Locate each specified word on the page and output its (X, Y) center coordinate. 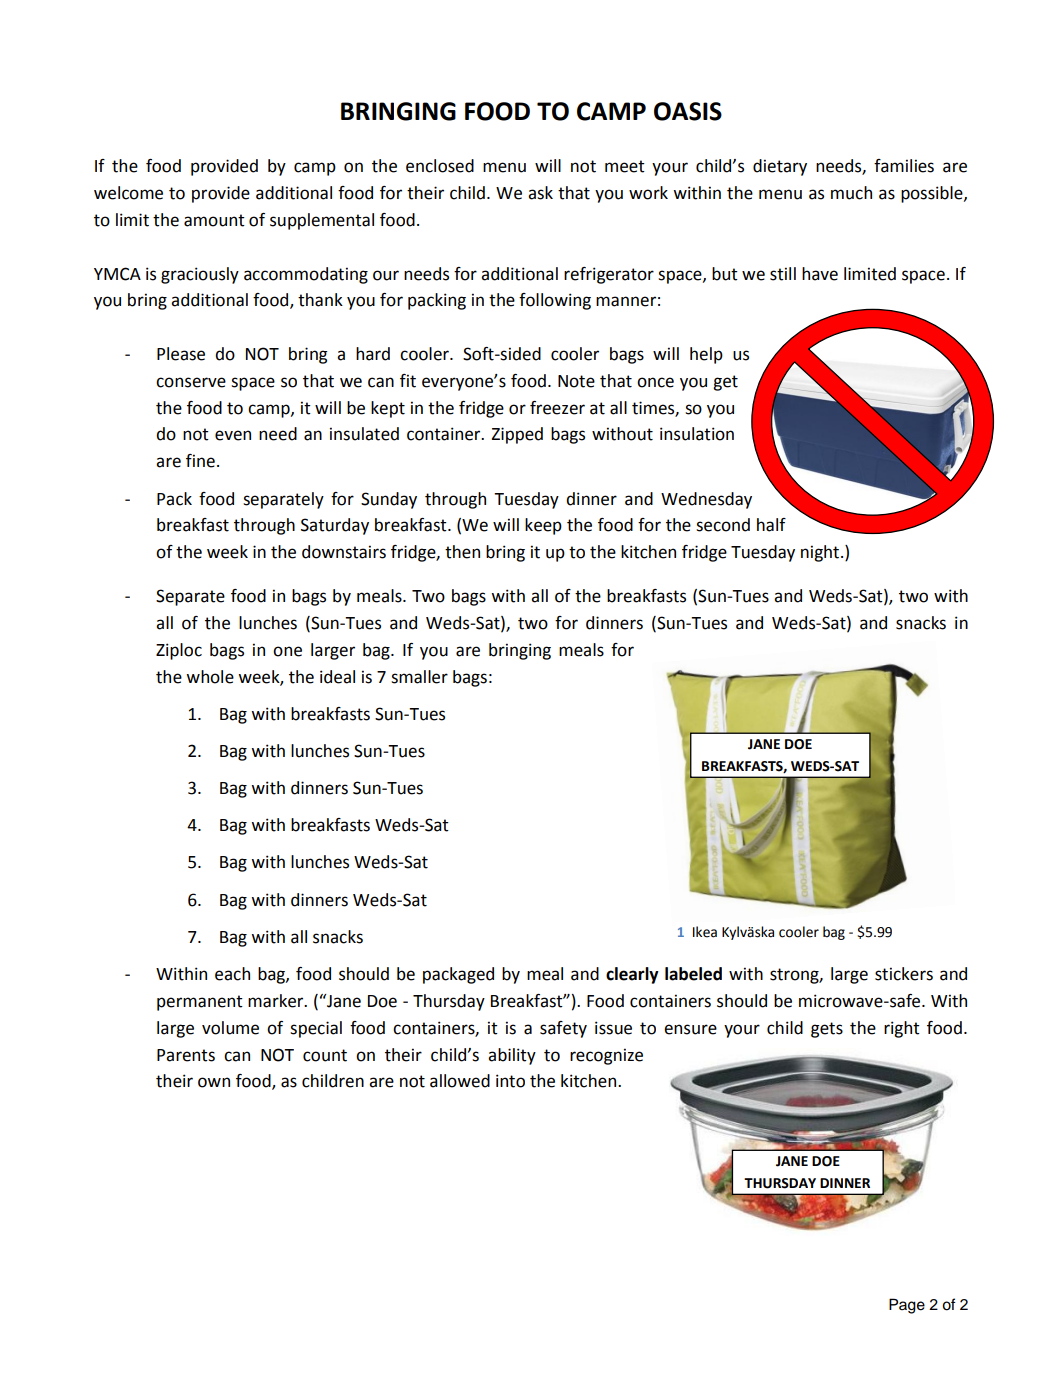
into (510, 1081)
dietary (780, 167)
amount (214, 220)
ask (540, 193)
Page (907, 1306)
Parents (186, 1055)
